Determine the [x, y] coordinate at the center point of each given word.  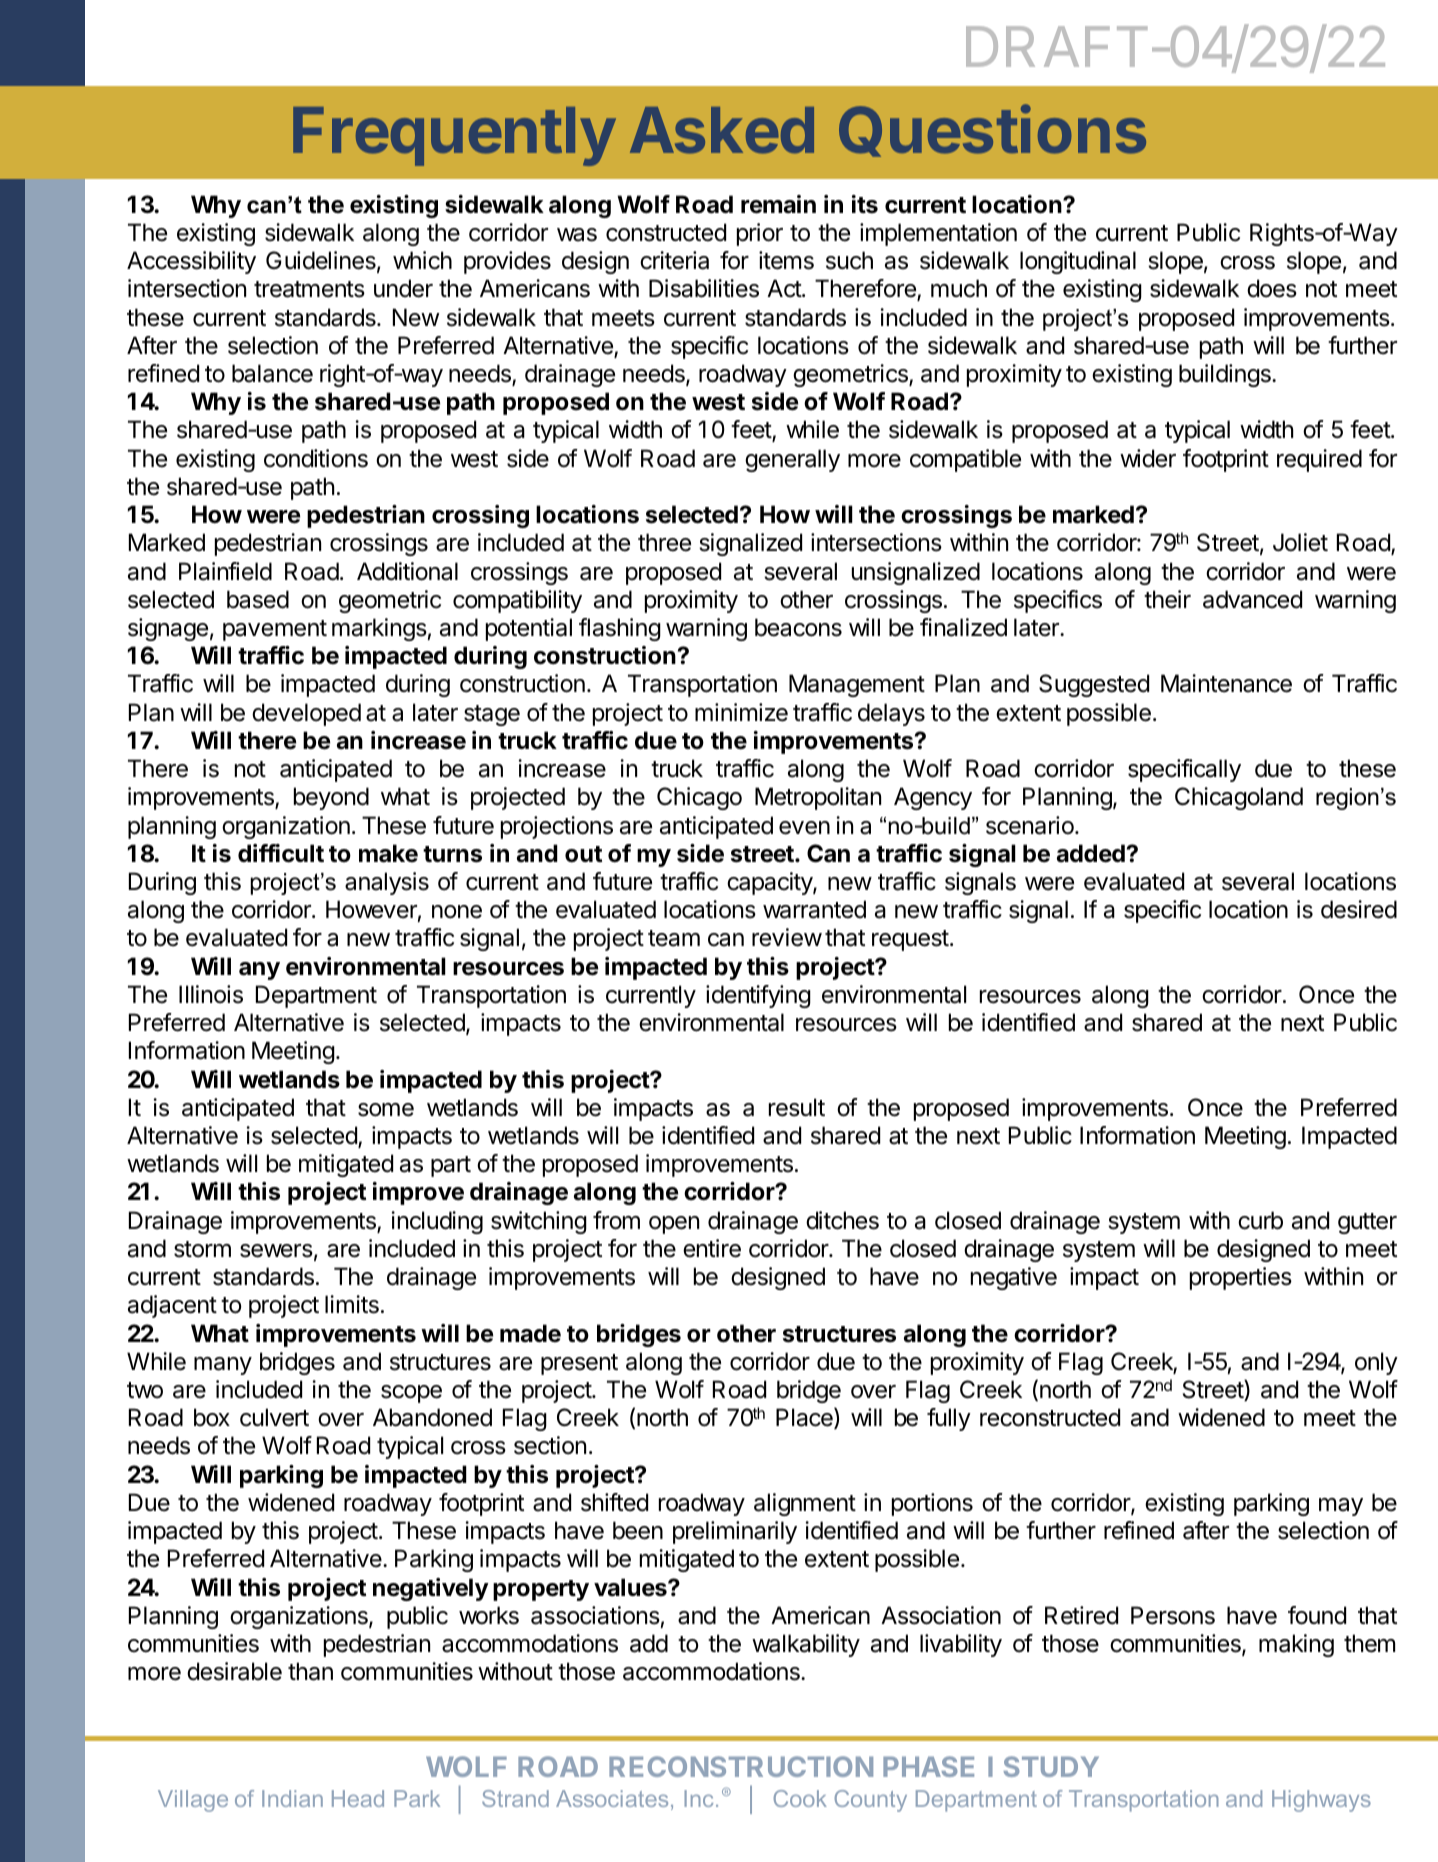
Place [805, 1418]
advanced [1252, 599]
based [258, 599]
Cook [800, 1798]
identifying [758, 996]
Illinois [211, 994]
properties [1241, 1278]
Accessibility [191, 262]
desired [1359, 909]
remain [778, 204]
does [1272, 288]
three [664, 542]
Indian [292, 1798]
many [223, 1366]
